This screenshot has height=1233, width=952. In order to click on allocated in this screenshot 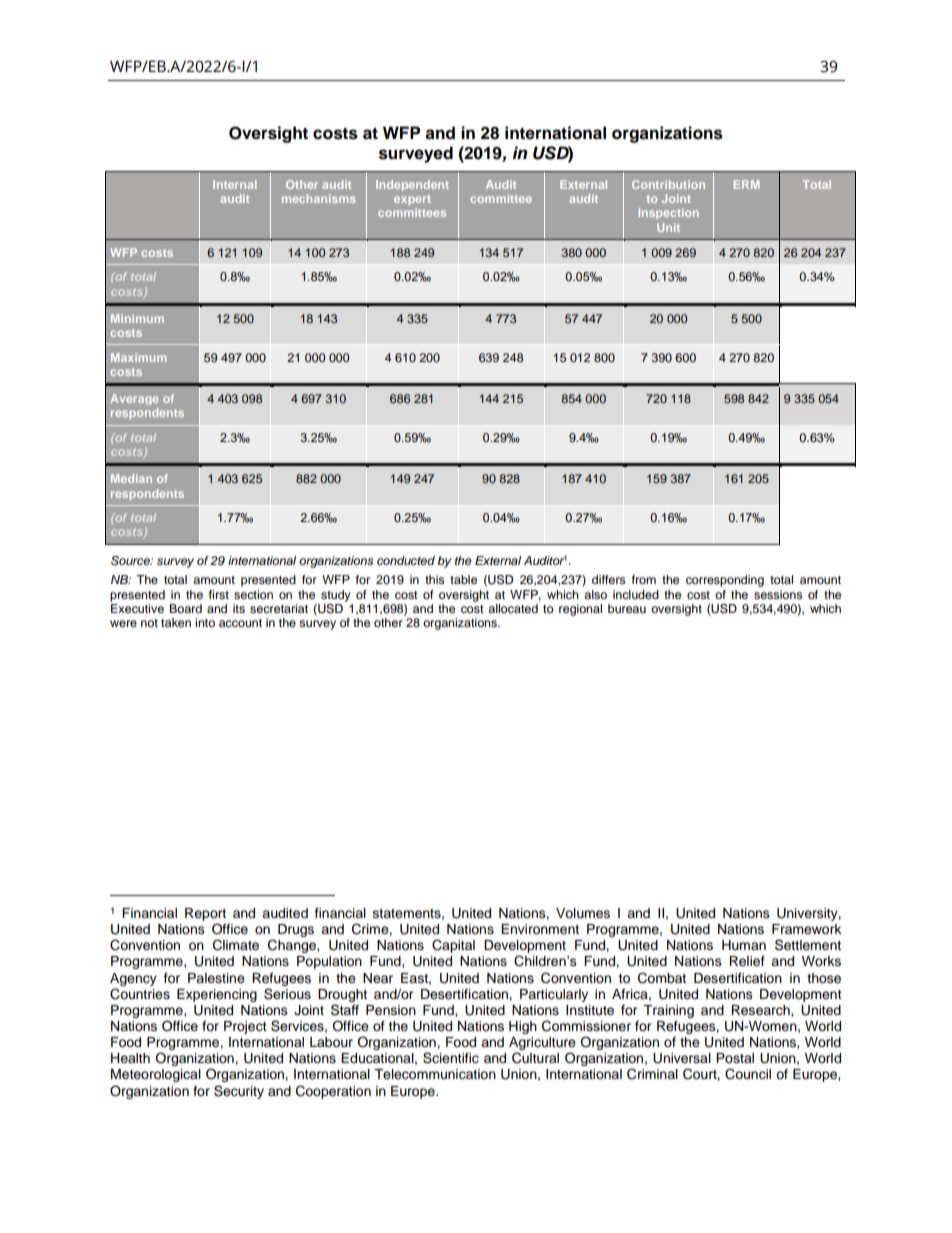, I will do `click(513, 608)`.
